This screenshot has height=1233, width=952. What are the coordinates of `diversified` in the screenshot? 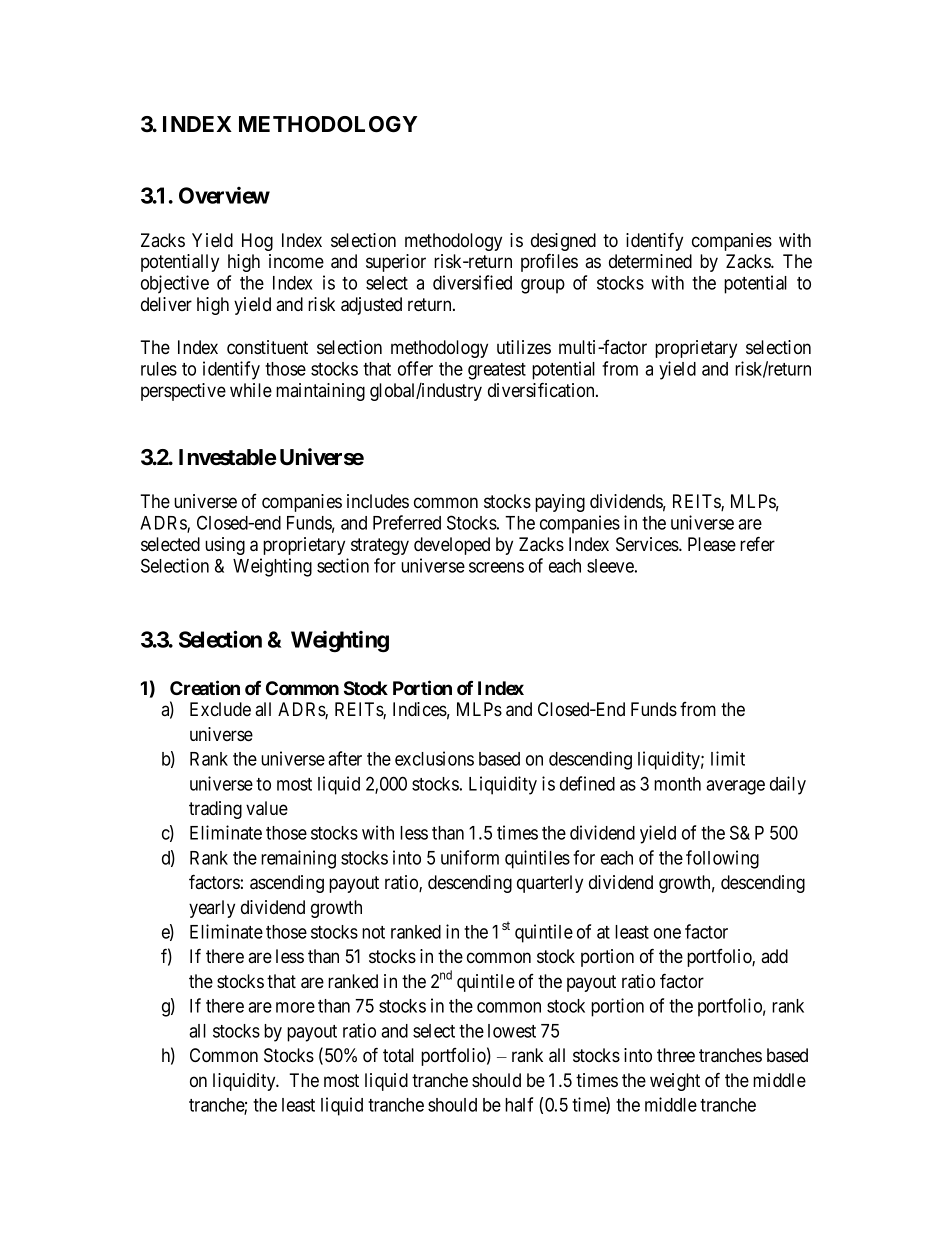 It's located at (472, 282).
